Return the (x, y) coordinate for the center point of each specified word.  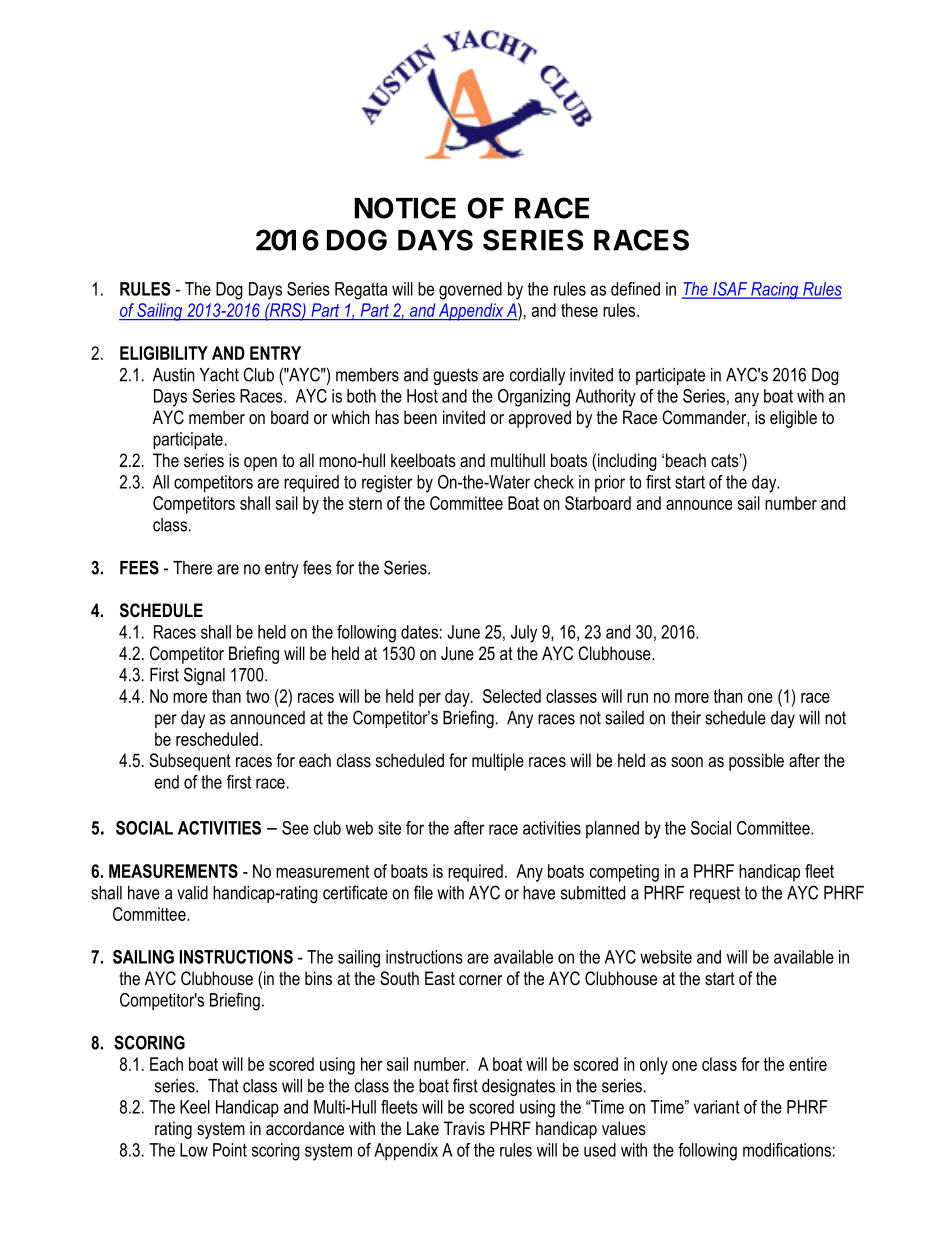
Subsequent (190, 762)
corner (480, 980)
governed (470, 291)
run (637, 698)
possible (756, 762)
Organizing (534, 398)
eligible (793, 419)
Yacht (219, 375)
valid (192, 893)
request (715, 894)
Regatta (361, 291)
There (192, 568)
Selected (512, 696)
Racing (775, 291)
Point (230, 1150)
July (524, 634)
